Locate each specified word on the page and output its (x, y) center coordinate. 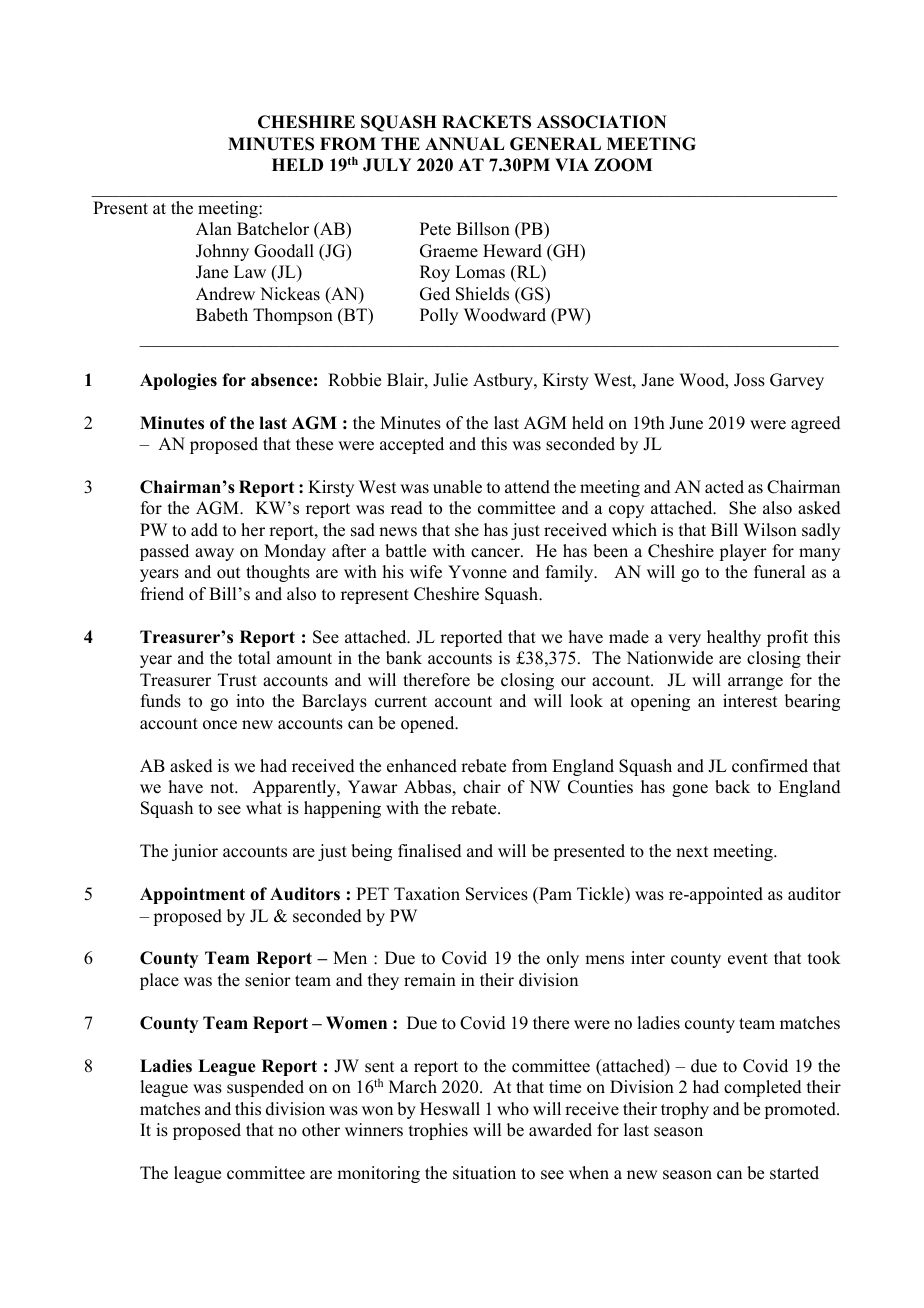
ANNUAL (464, 144)
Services (497, 894)
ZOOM (623, 165)
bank (404, 658)
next (692, 852)
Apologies (178, 381)
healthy (734, 638)
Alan (214, 228)
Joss (749, 380)
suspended (265, 1088)
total (254, 658)
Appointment (192, 895)
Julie (450, 380)
